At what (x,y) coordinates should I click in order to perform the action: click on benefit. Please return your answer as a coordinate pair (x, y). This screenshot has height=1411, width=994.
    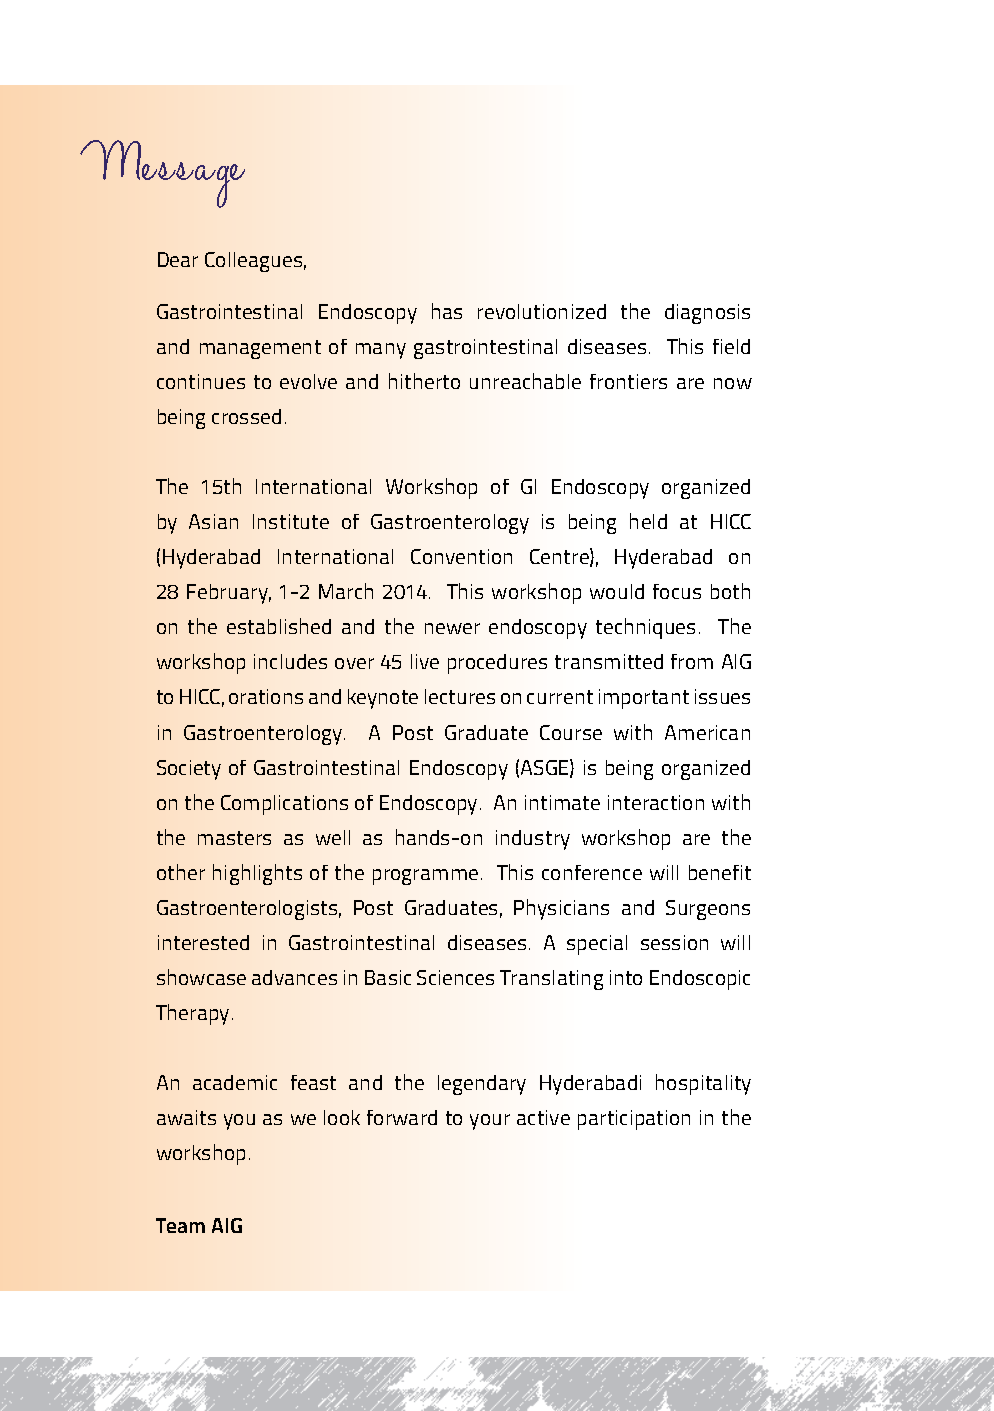
    Looking at the image, I should click on (720, 872).
